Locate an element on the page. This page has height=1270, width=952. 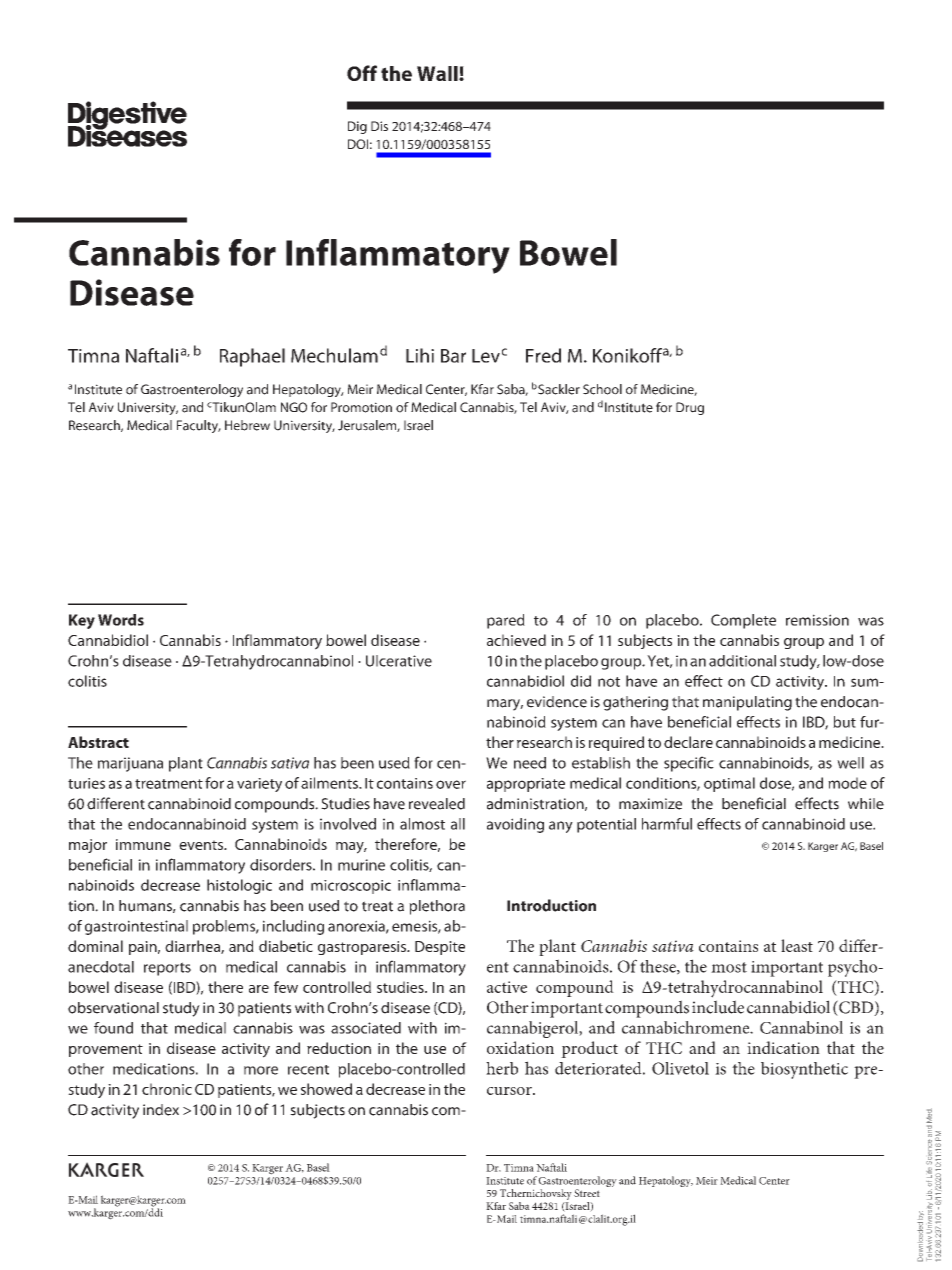
Fred is located at coordinates (543, 355).
